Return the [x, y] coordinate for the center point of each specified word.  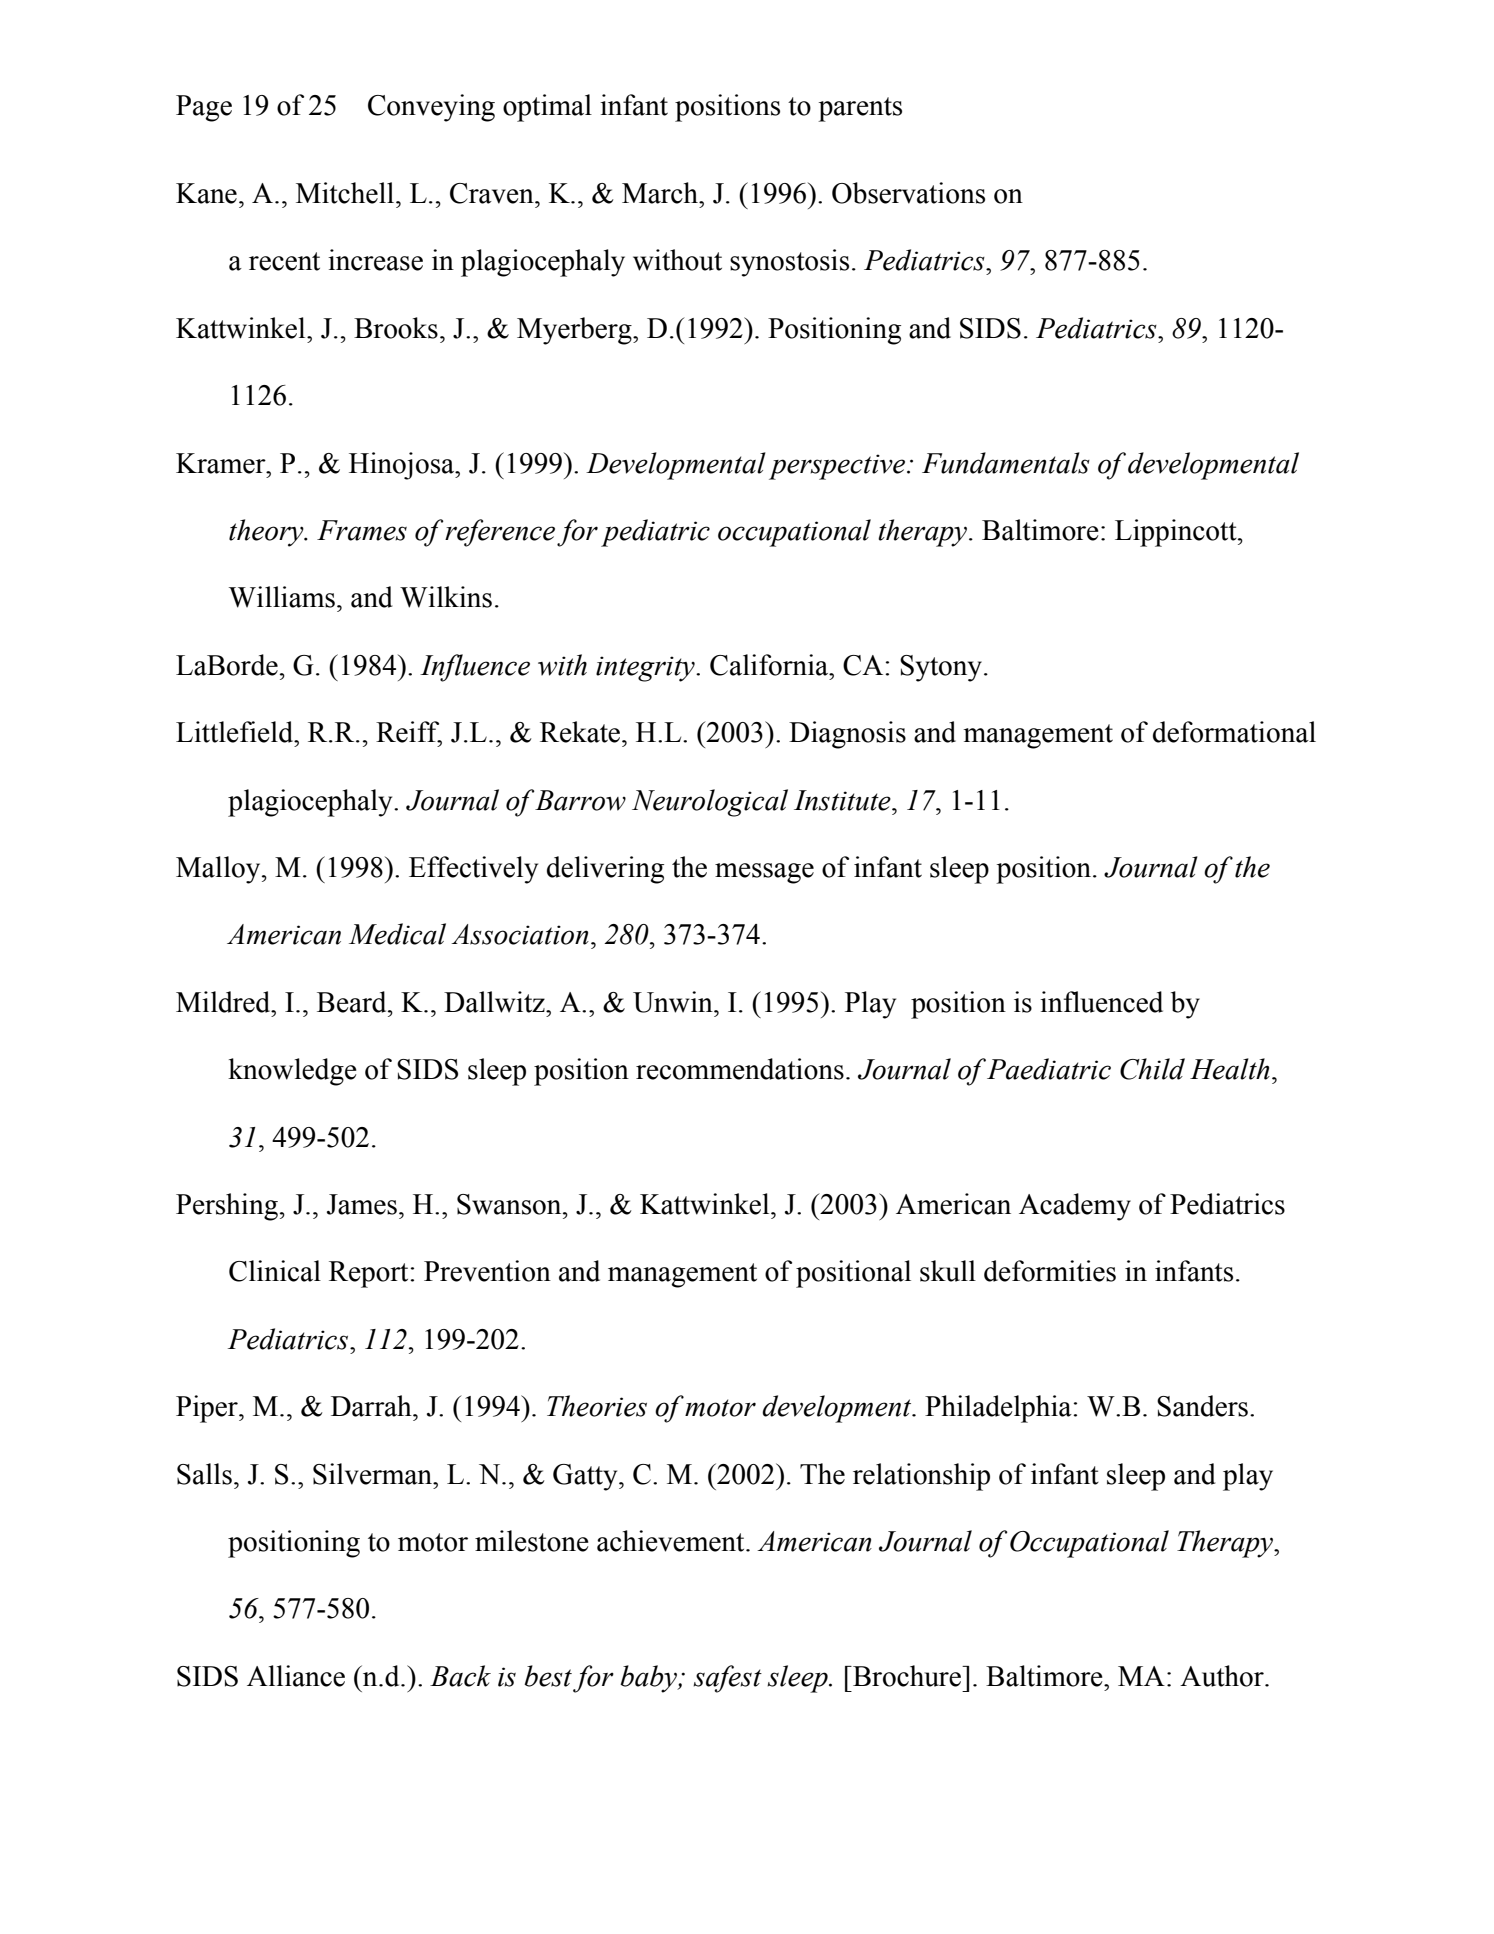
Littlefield [236, 732]
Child [1152, 1069]
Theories [597, 1406]
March [661, 193]
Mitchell [346, 193]
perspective [838, 467]
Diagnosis [847, 735]
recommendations [740, 1069]
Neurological [710, 803]
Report [370, 1274]
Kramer [222, 463]
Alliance [296, 1676]
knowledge [292, 1072]
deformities [1050, 1271]
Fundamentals [1006, 463]
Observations [908, 193]
